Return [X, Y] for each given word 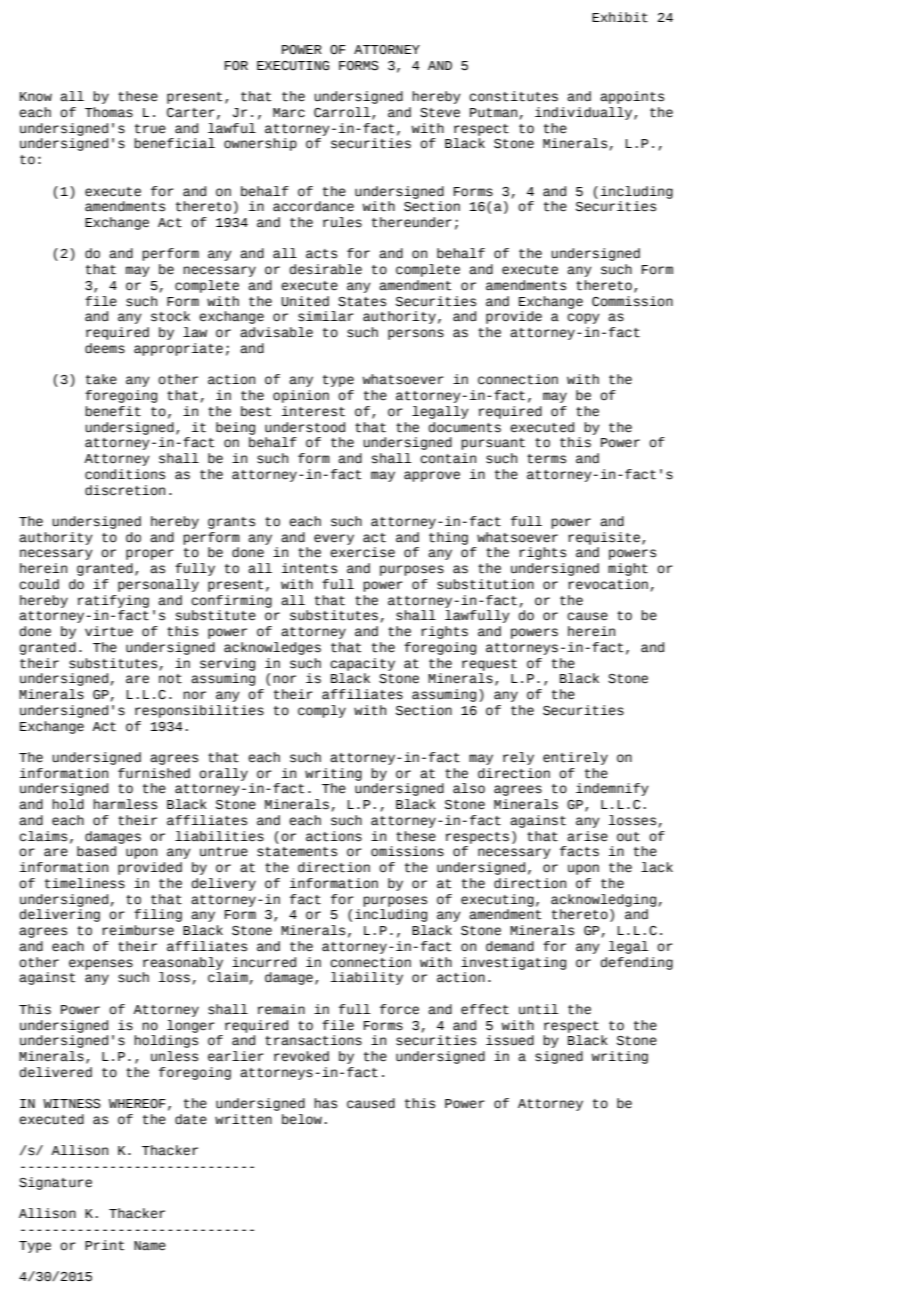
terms [546, 459]
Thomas [109, 112]
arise [587, 836]
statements [297, 852]
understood [305, 427]
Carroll [343, 113]
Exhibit [620, 17]
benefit [113, 411]
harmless [125, 804]
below [302, 1119]
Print [104, 1245]
